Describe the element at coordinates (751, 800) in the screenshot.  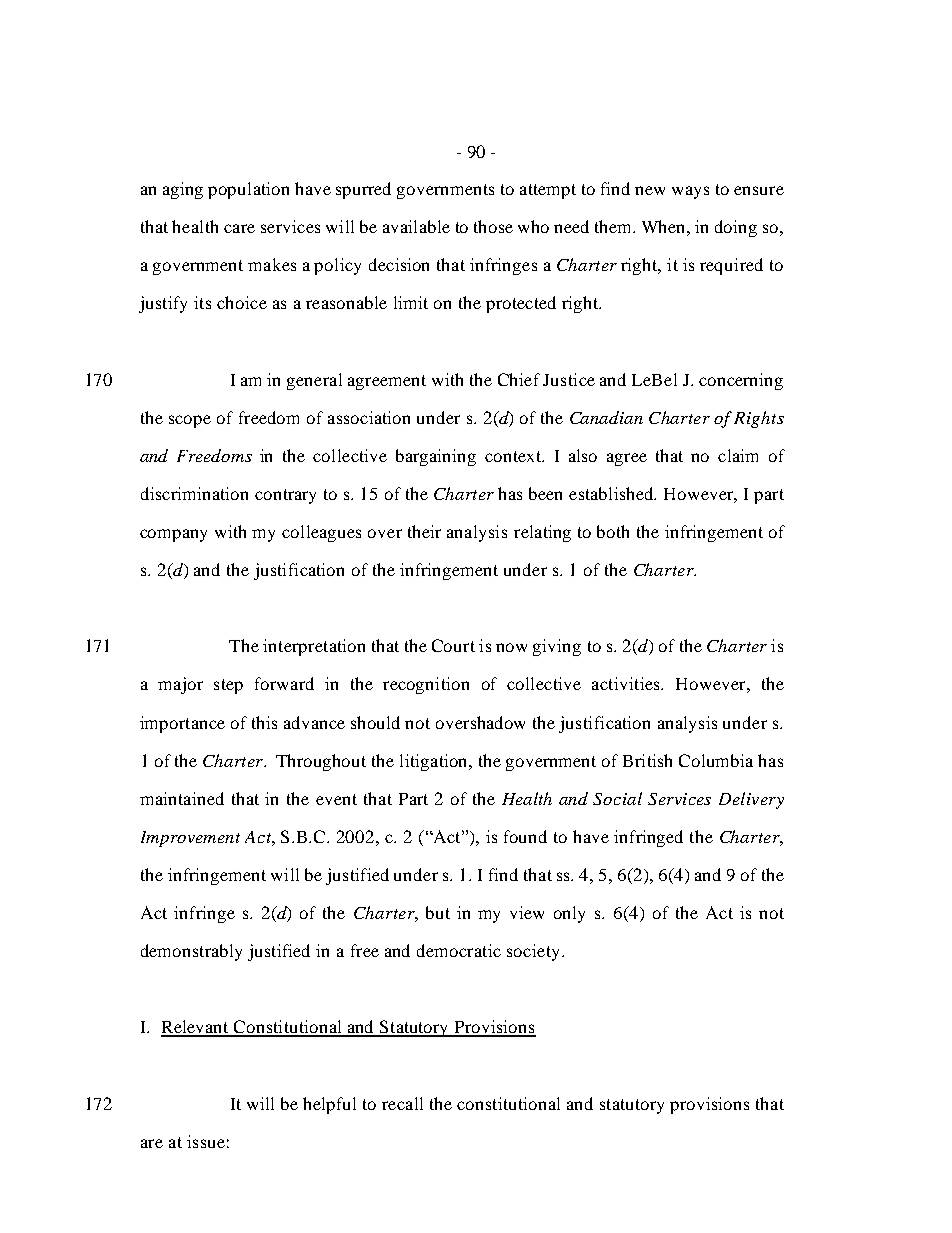
I see `Delivery` at that location.
